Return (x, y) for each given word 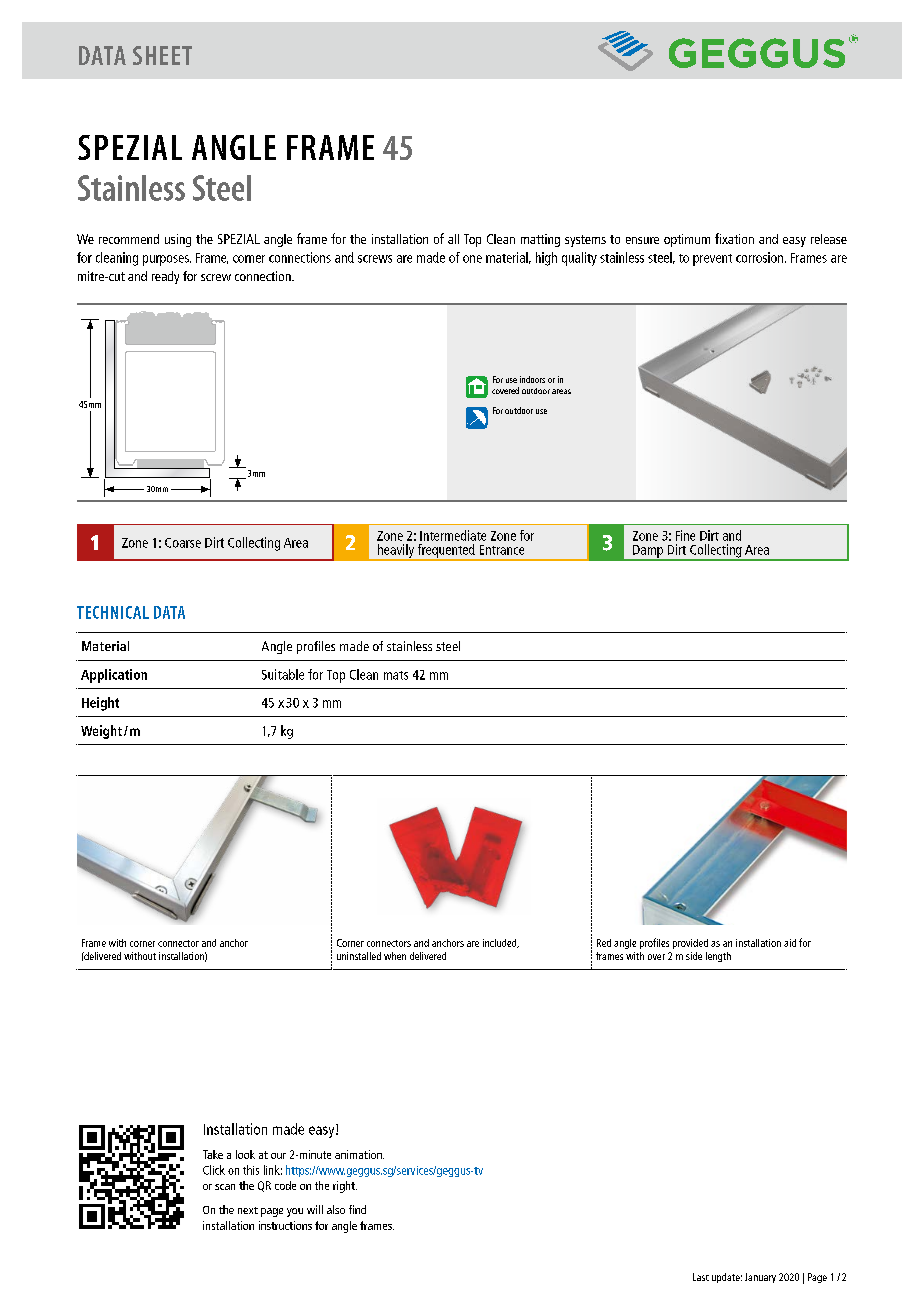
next (248, 1210)
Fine (685, 535)
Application (114, 676)
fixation (734, 238)
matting (540, 240)
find (357, 1209)
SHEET (162, 55)
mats (396, 675)
